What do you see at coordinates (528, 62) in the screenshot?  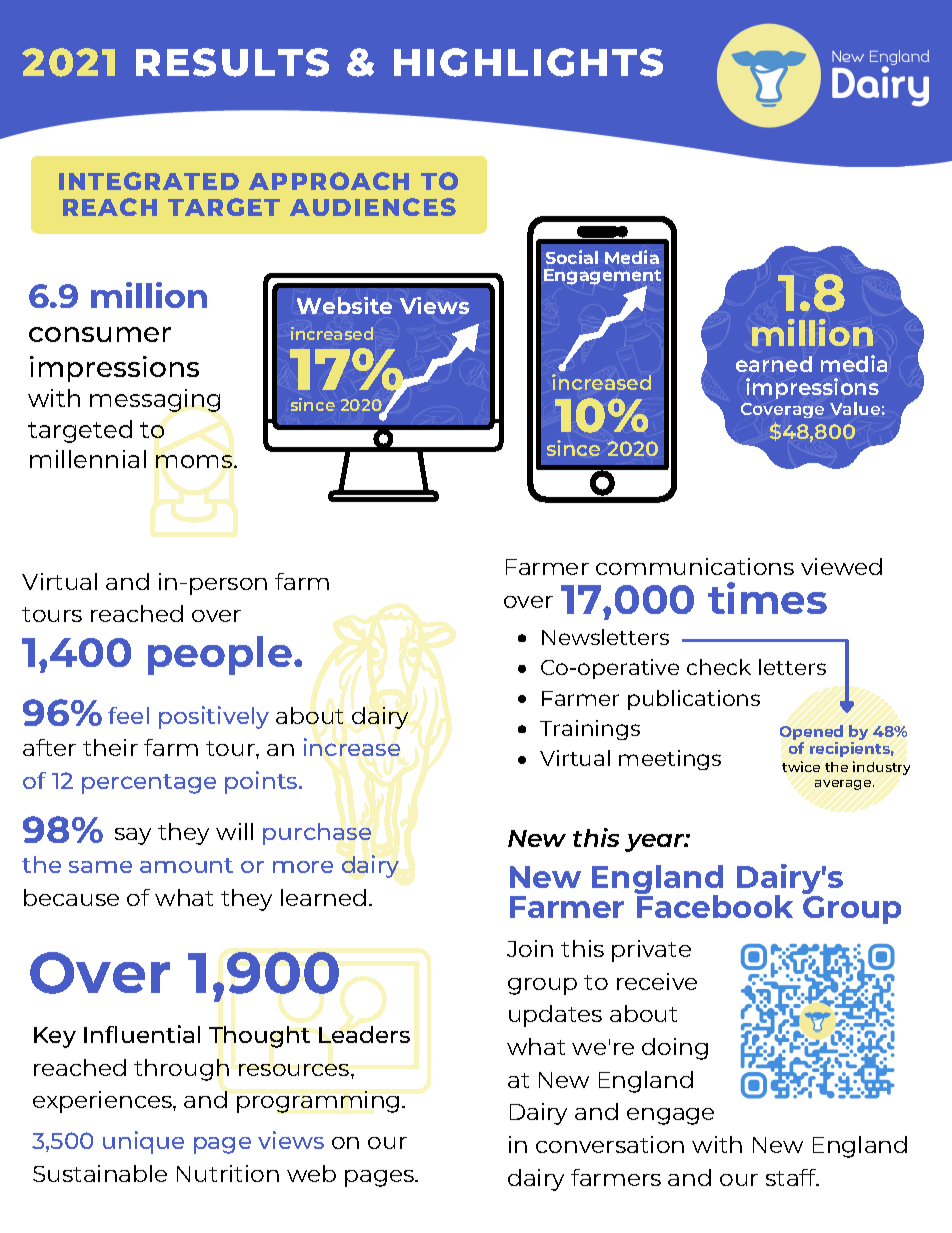 I see `HIGHLIGHTS` at bounding box center [528, 62].
